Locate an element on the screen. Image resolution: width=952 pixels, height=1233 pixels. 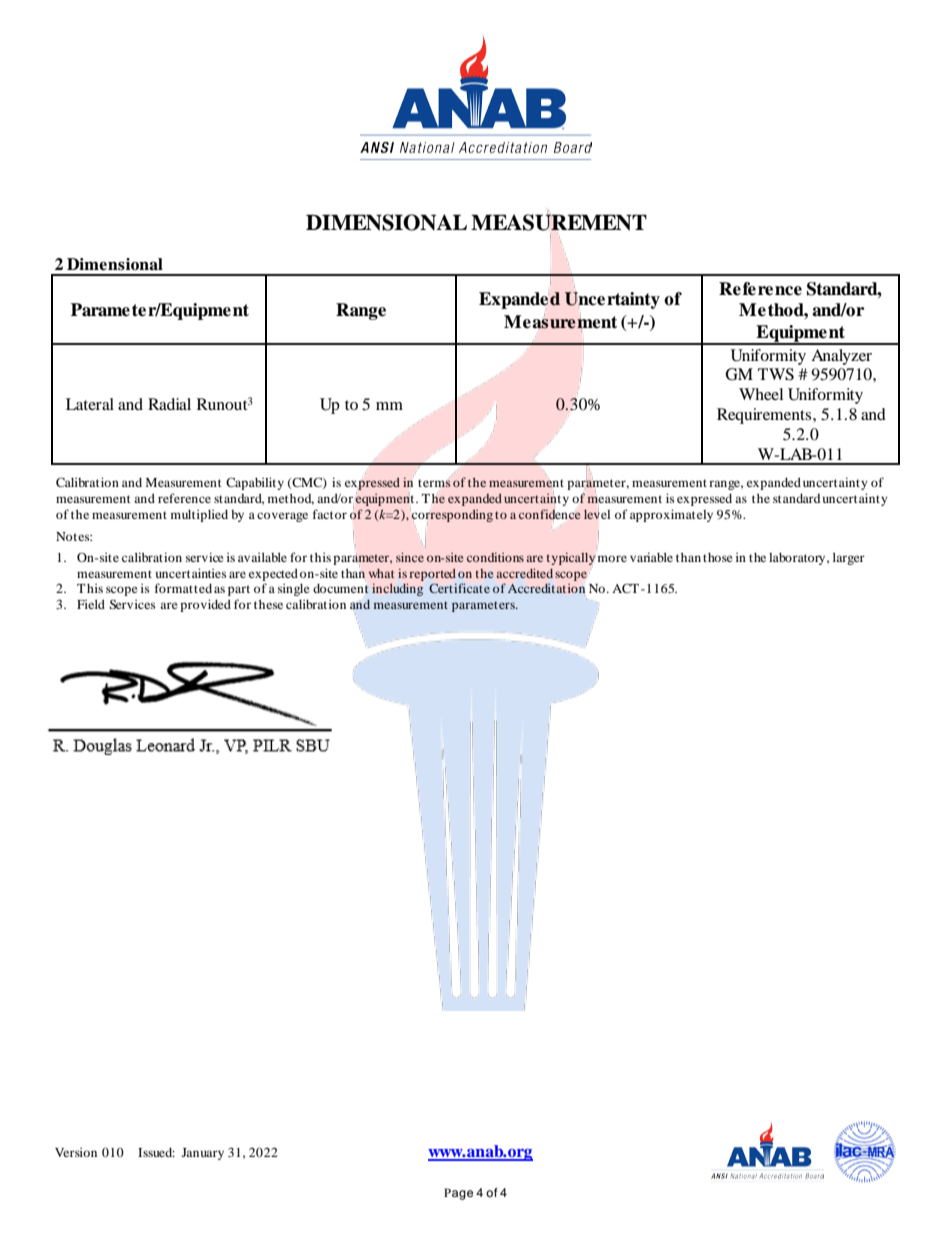
Wheel is located at coordinates (761, 394).
